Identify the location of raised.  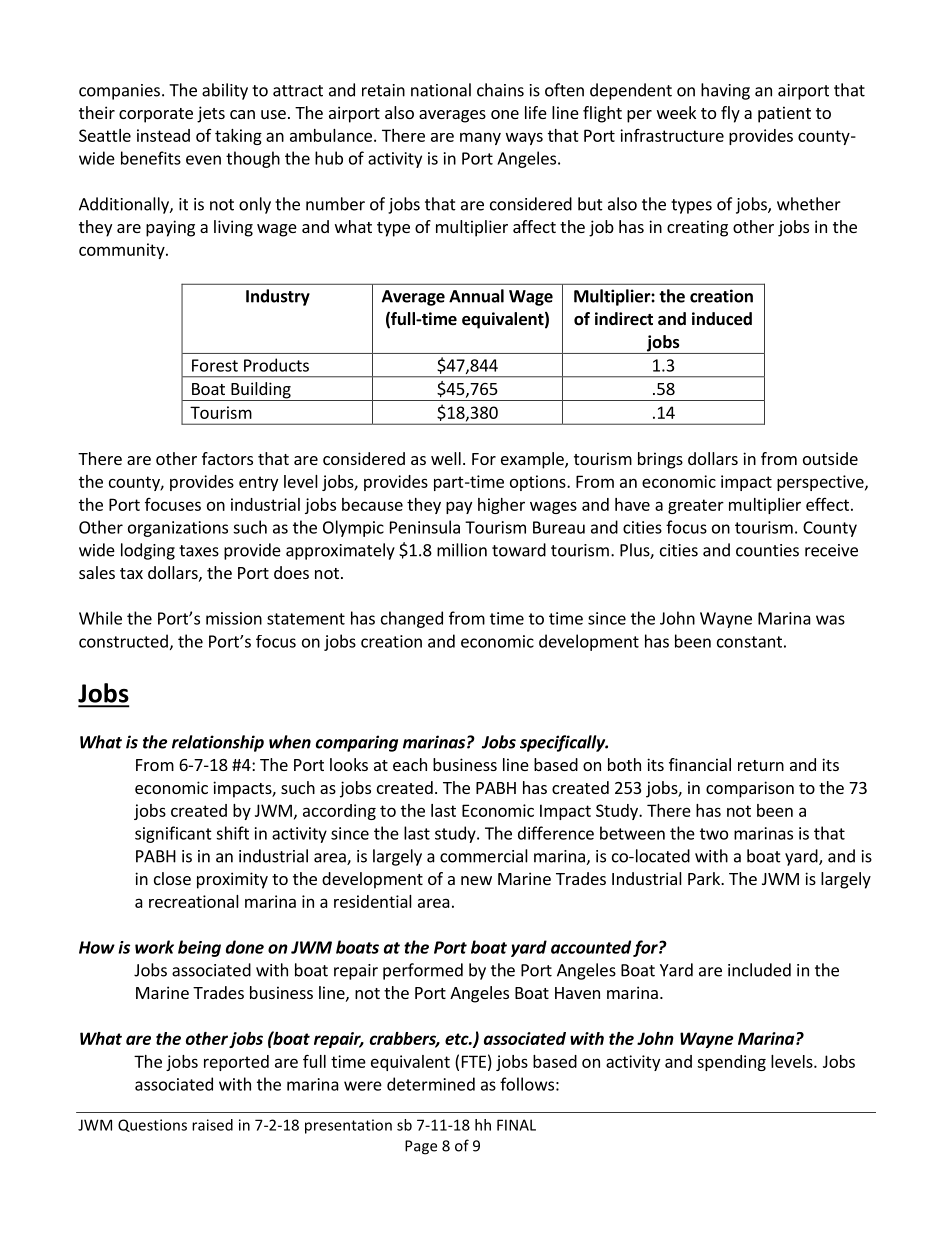
(212, 1125).
